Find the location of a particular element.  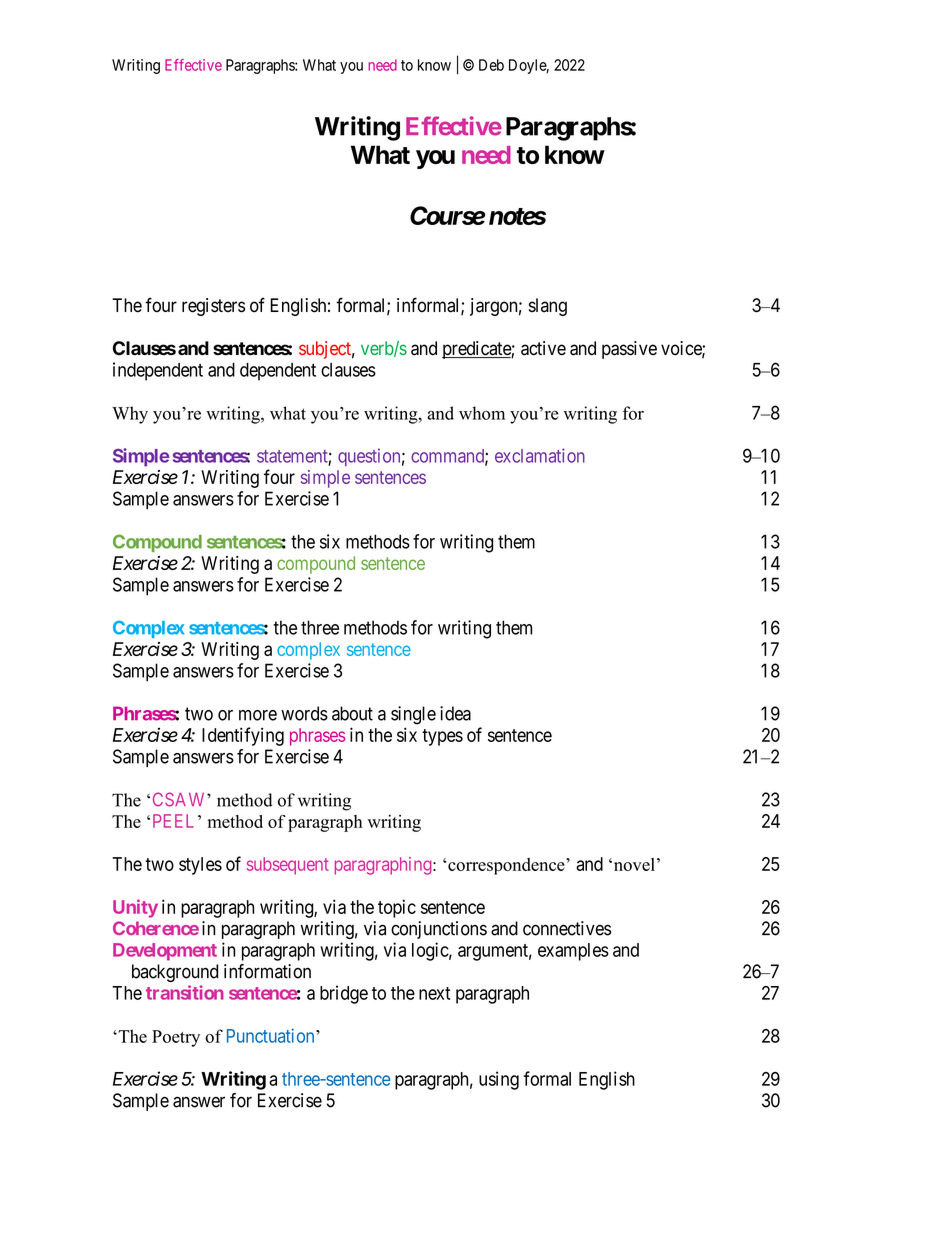

Deb is located at coordinates (491, 65).
